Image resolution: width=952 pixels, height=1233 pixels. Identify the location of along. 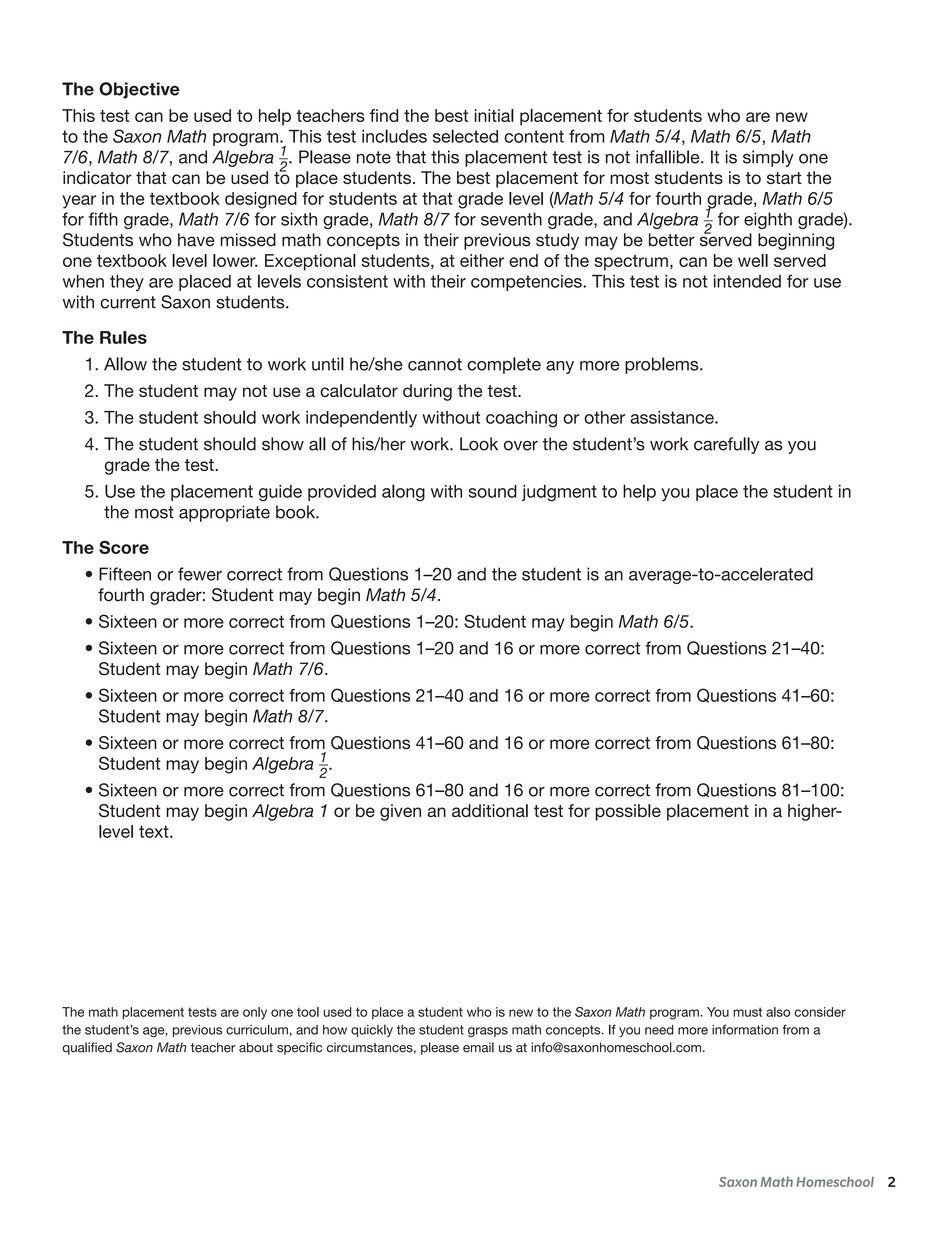
(403, 493).
